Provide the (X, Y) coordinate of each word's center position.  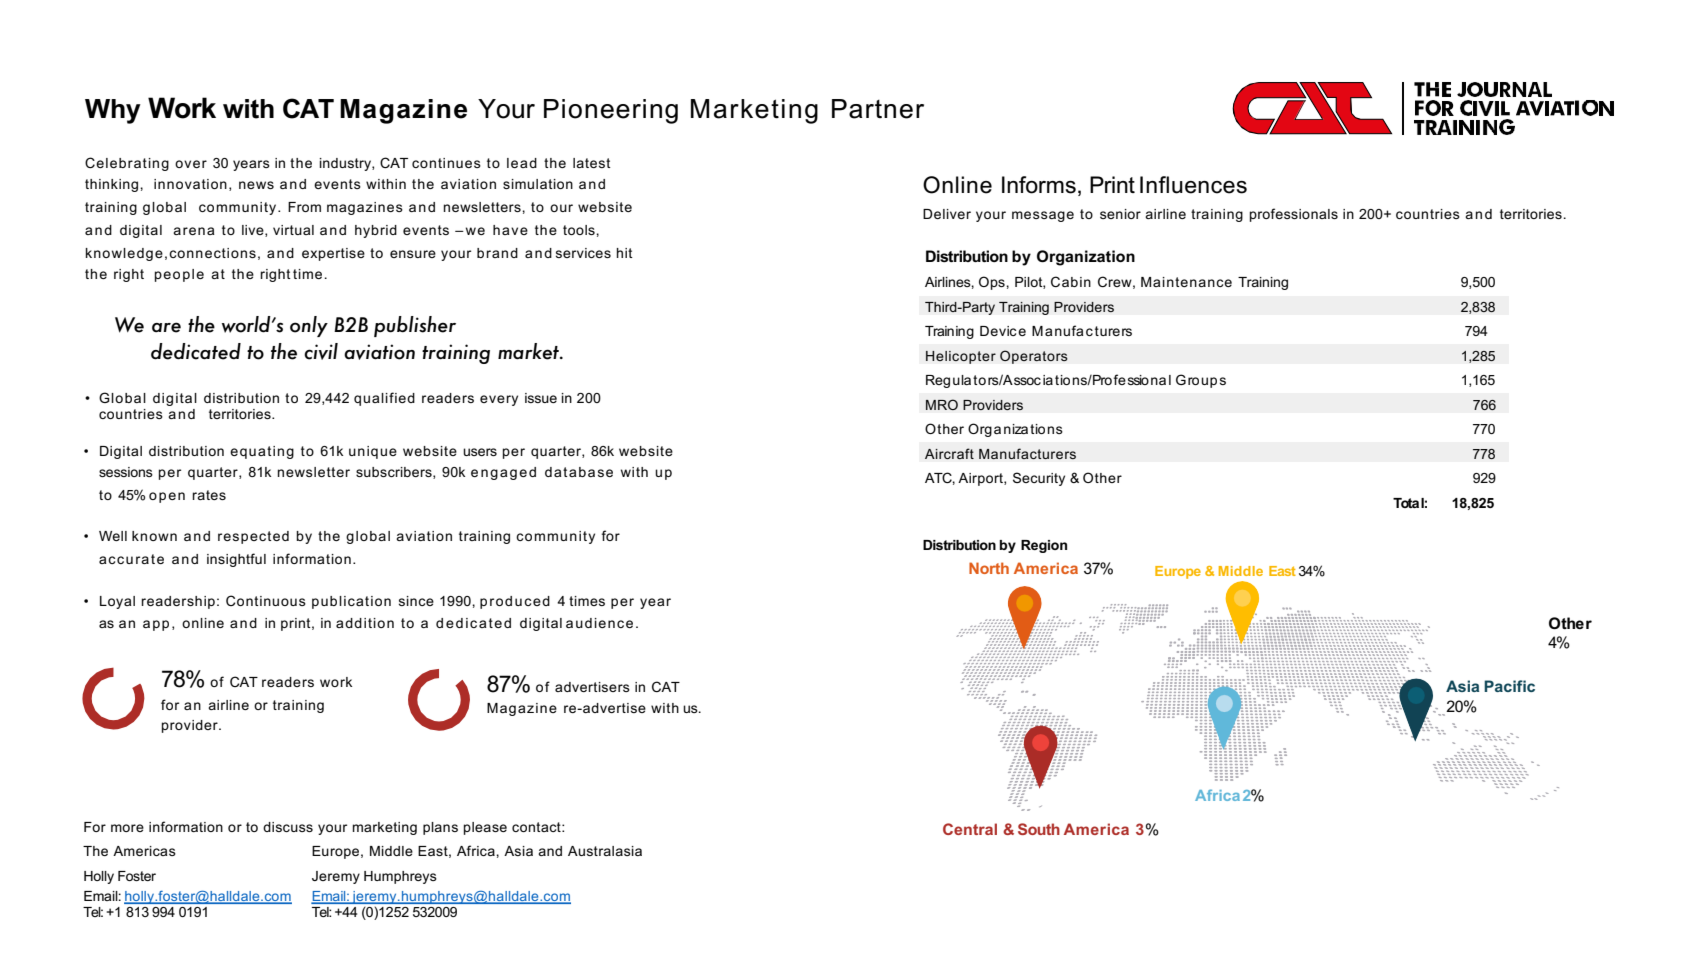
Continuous (266, 600)
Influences (1193, 185)
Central (970, 829)
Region (1044, 546)
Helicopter (961, 357)
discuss (288, 827)
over (191, 164)
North (989, 568)
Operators (1034, 357)
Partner (878, 109)
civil (321, 351)
